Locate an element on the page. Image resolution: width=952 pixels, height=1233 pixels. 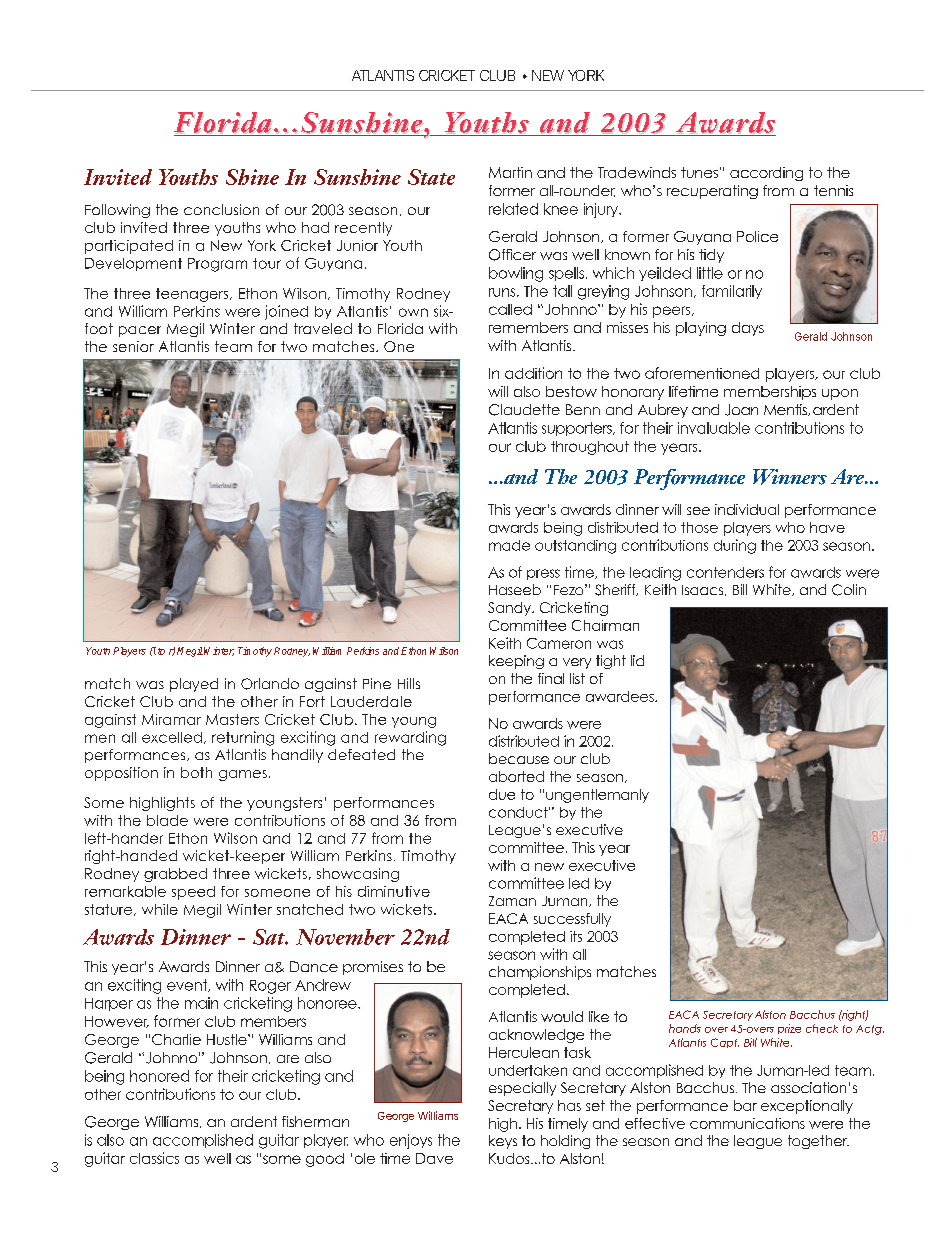
classics is located at coordinates (154, 1158).
